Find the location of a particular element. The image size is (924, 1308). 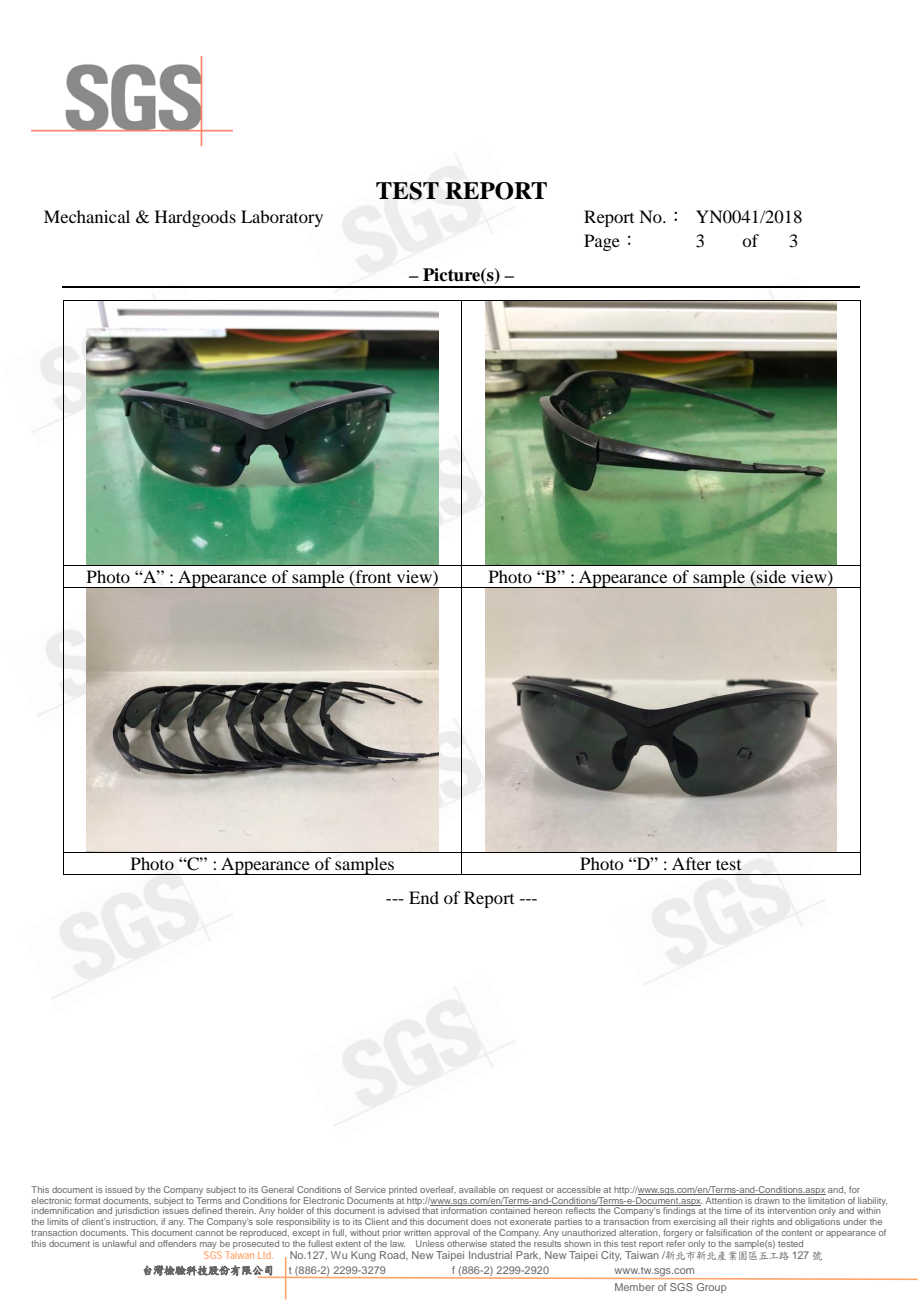

available is located at coordinates (477, 1189).
